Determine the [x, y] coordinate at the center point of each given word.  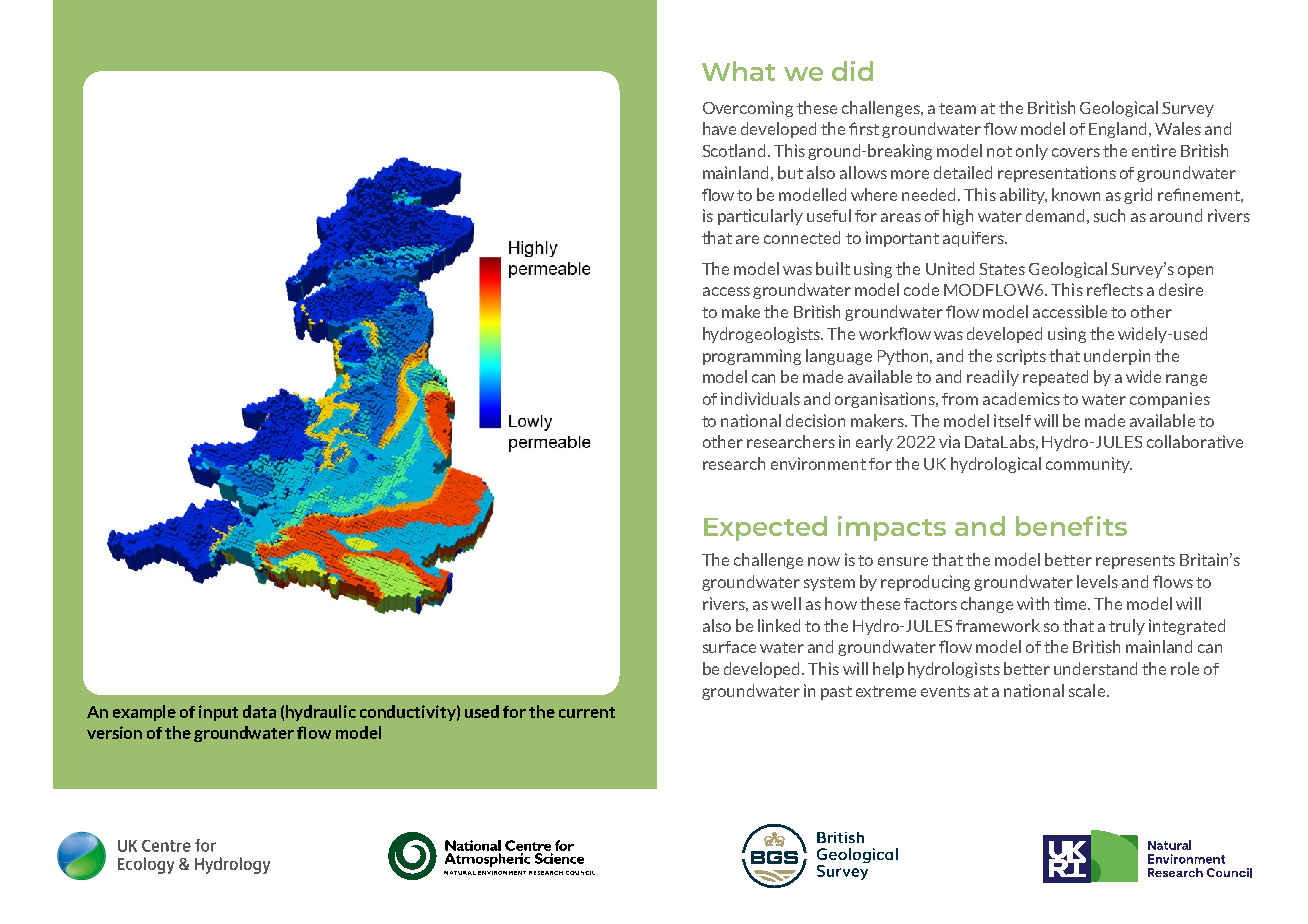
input [218, 713]
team [957, 108]
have [719, 128]
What [738, 71]
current [587, 712]
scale [1087, 690]
